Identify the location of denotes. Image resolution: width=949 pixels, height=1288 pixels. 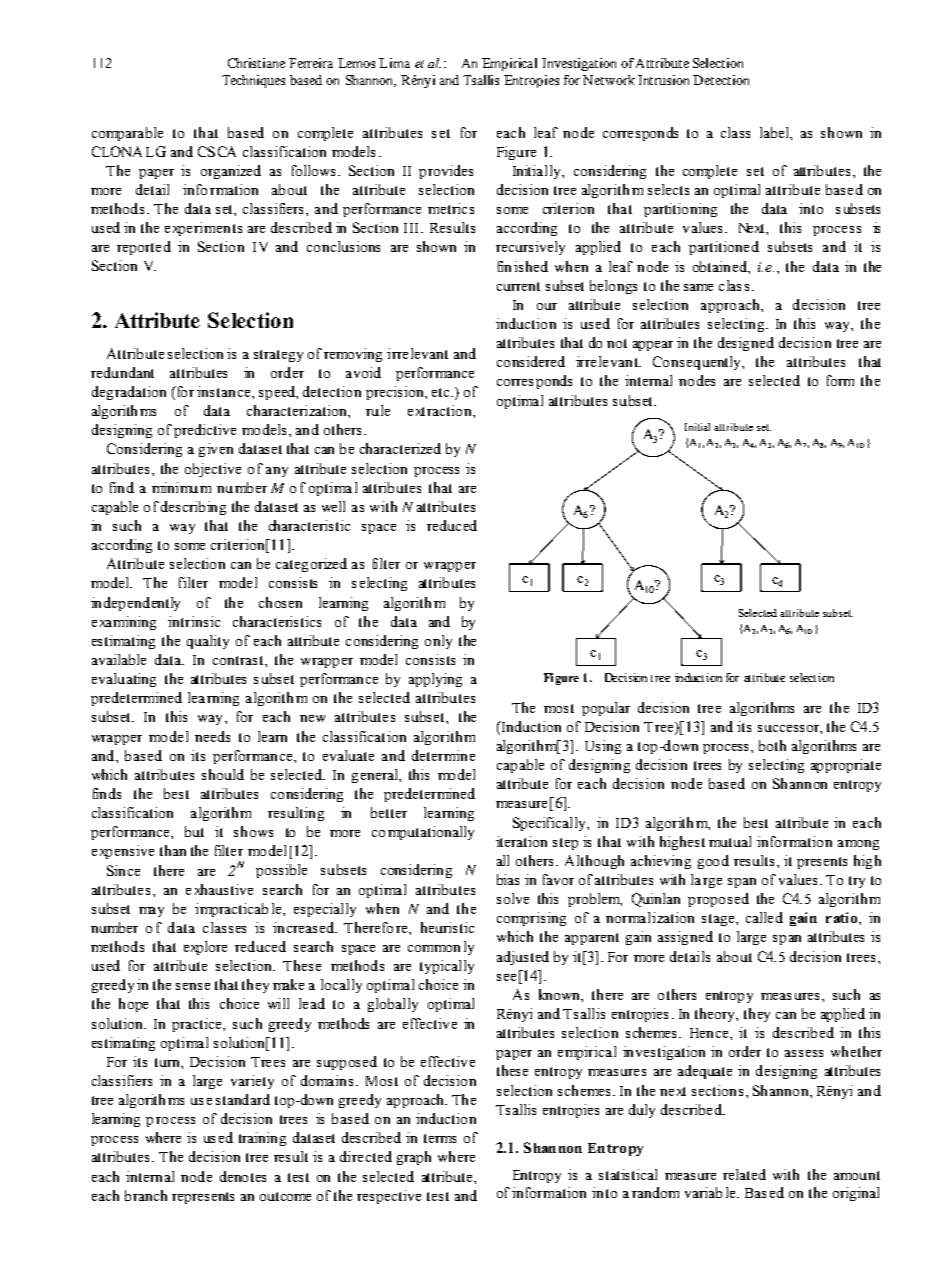
(243, 1176).
